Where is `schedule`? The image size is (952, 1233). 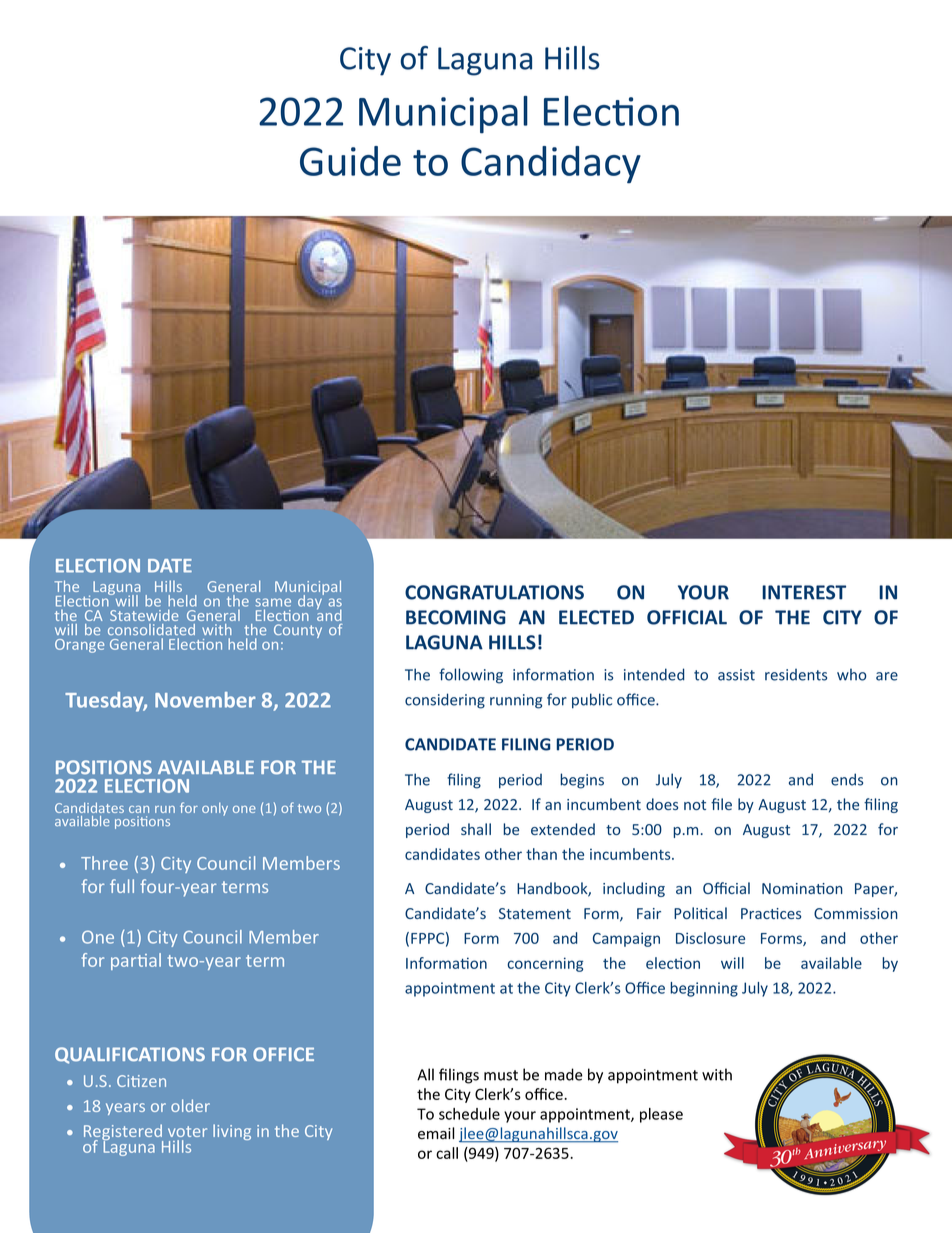 schedule is located at coordinates (469, 1114).
